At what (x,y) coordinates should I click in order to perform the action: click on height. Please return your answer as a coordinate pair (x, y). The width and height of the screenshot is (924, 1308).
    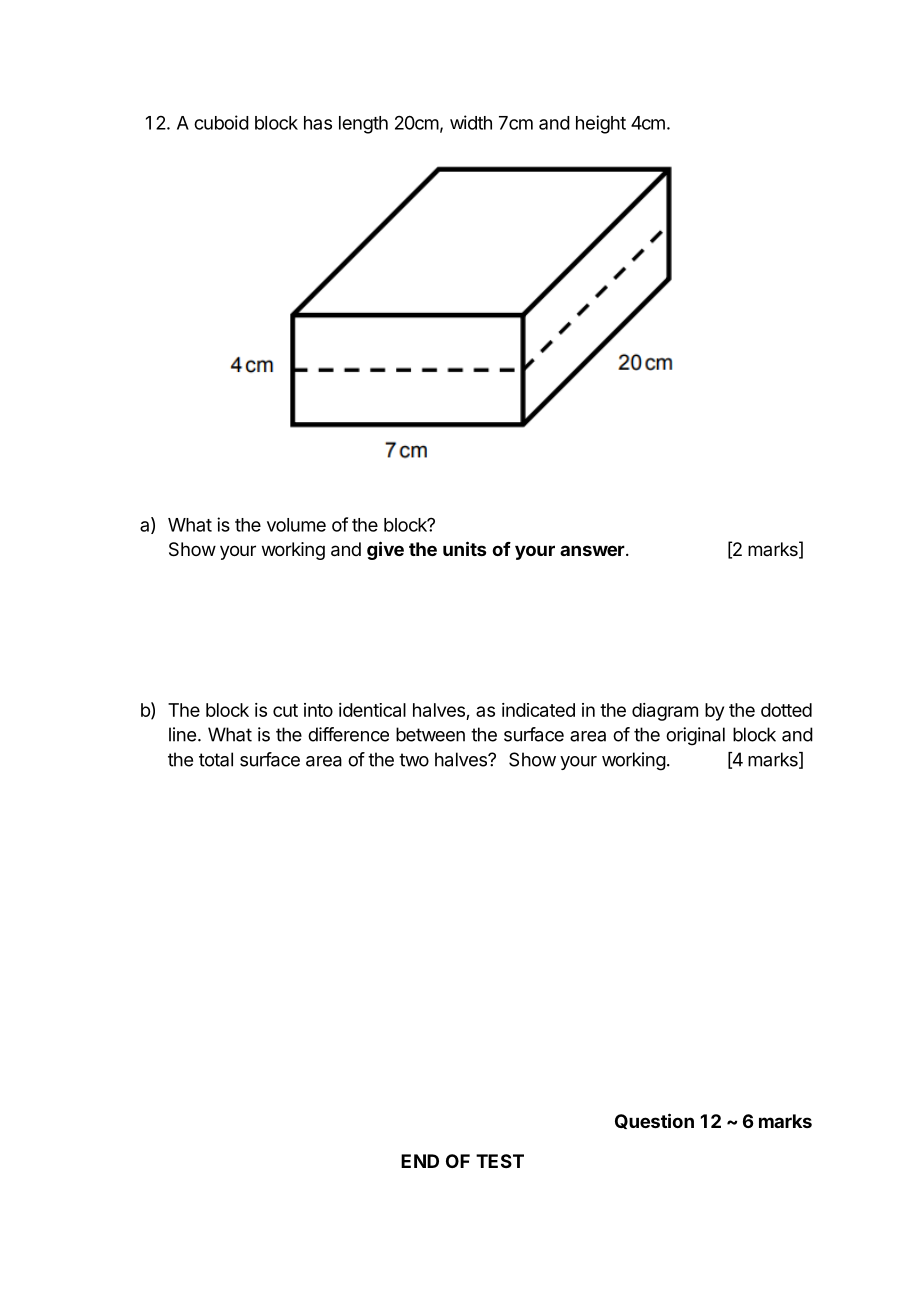
    Looking at the image, I should click on (601, 124).
